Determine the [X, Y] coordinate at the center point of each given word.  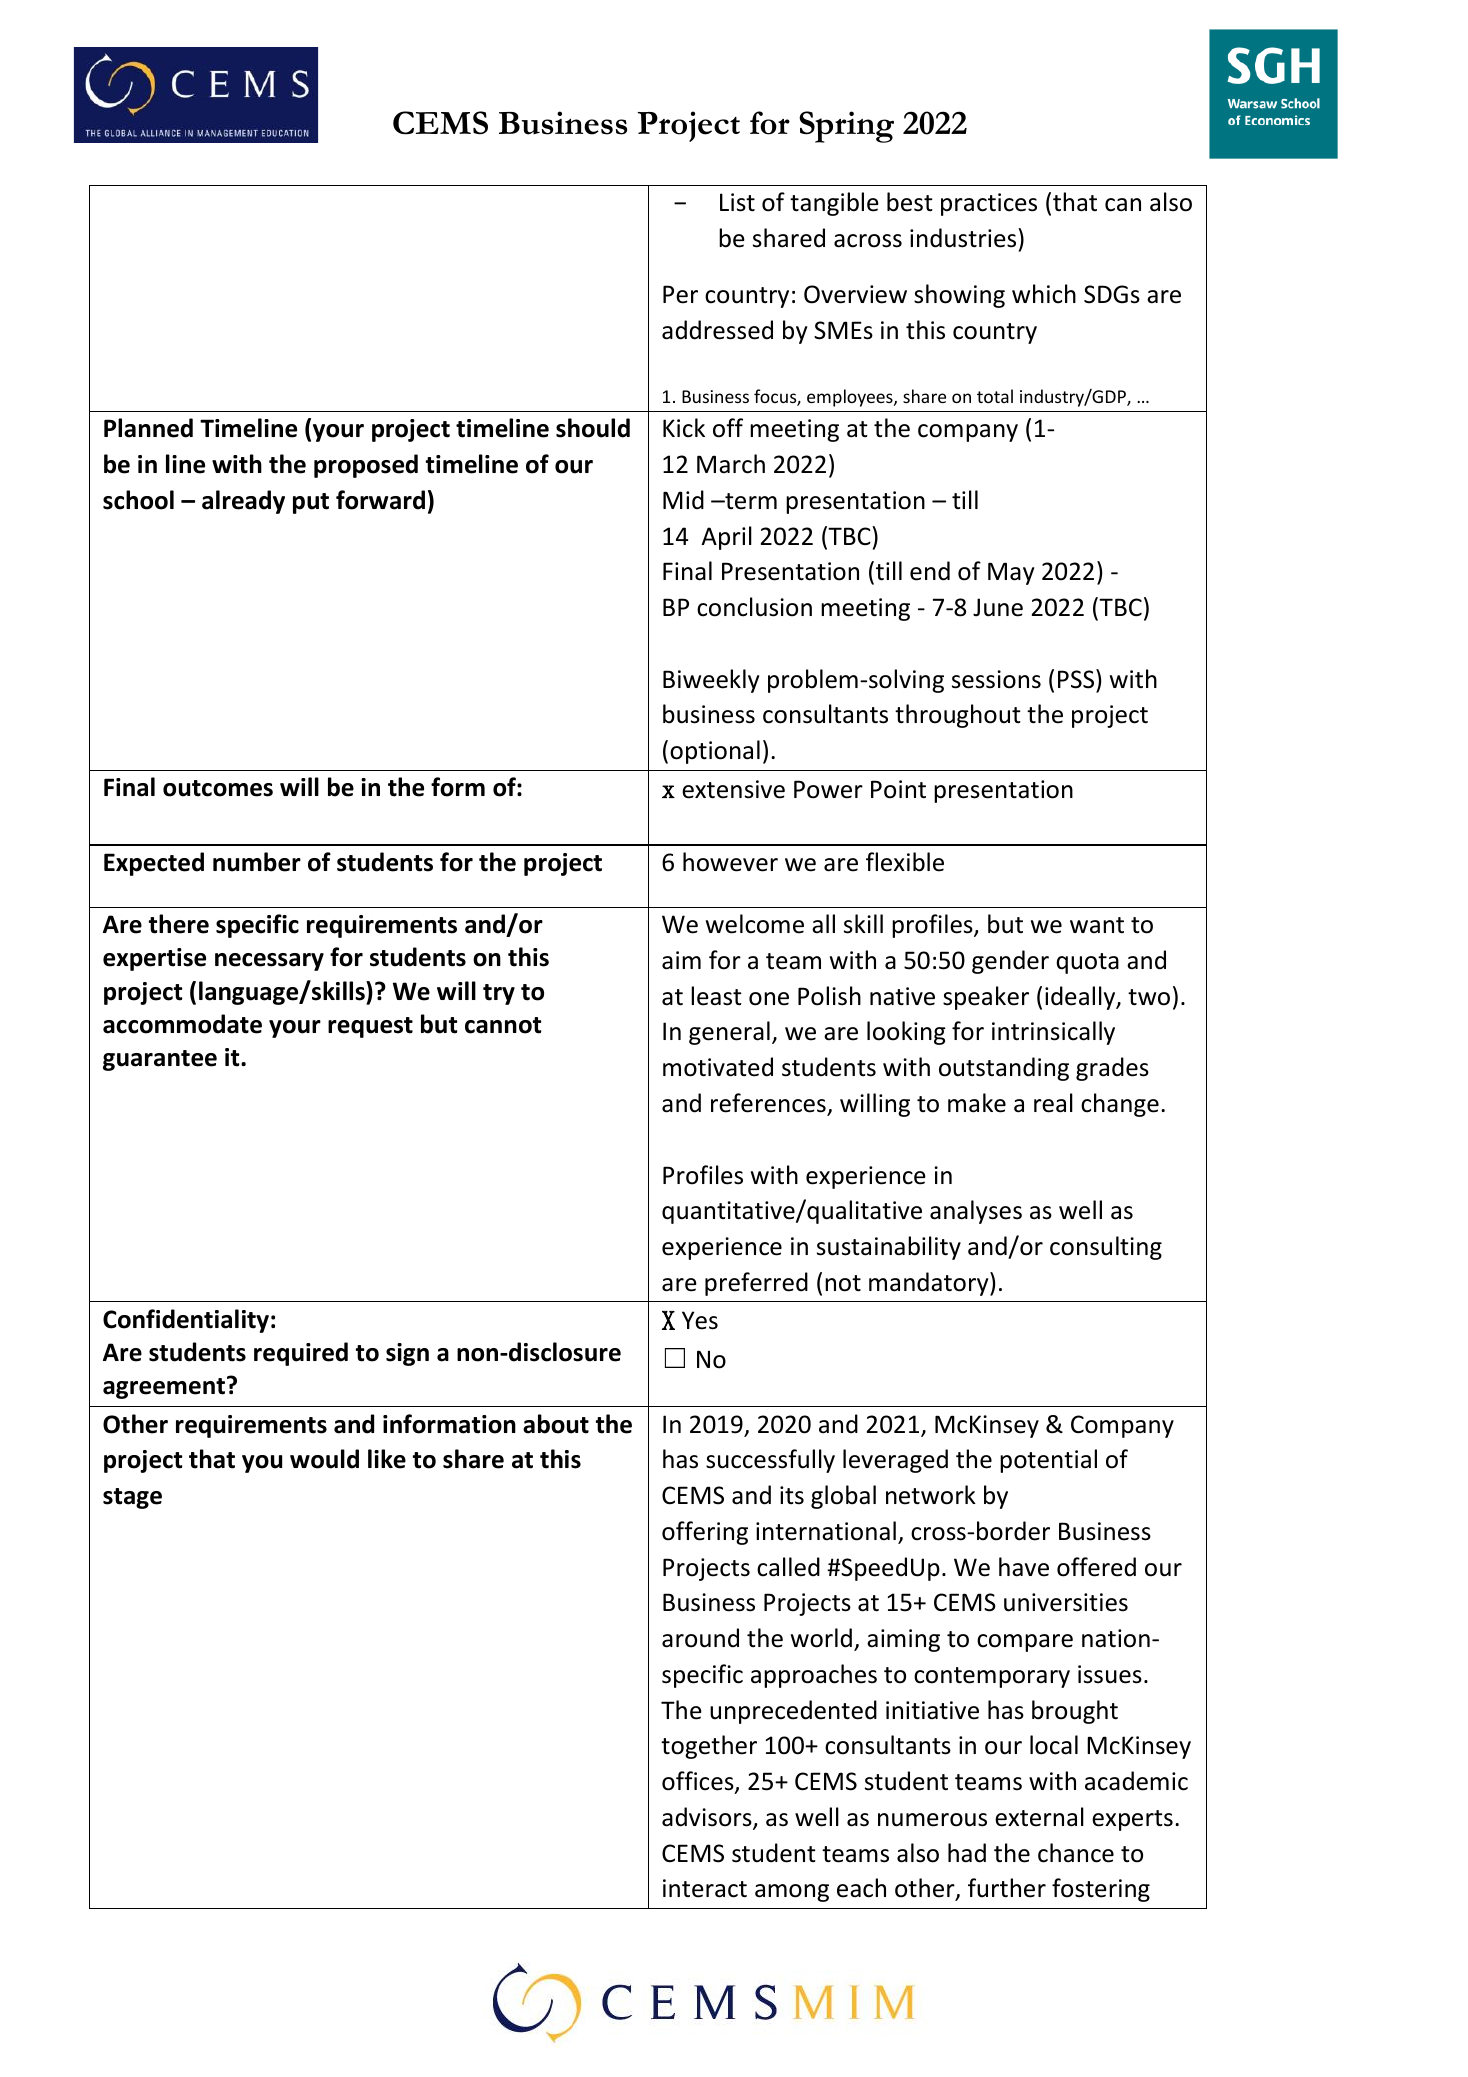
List [737, 202]
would [324, 1459]
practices [989, 204]
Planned [148, 428]
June [998, 607]
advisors [708, 1818]
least [716, 996]
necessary [269, 962]
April [726, 538]
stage [132, 1498]
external [1039, 1817]
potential [1048, 1461]
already [243, 502]
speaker [986, 998]
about [556, 1424]
